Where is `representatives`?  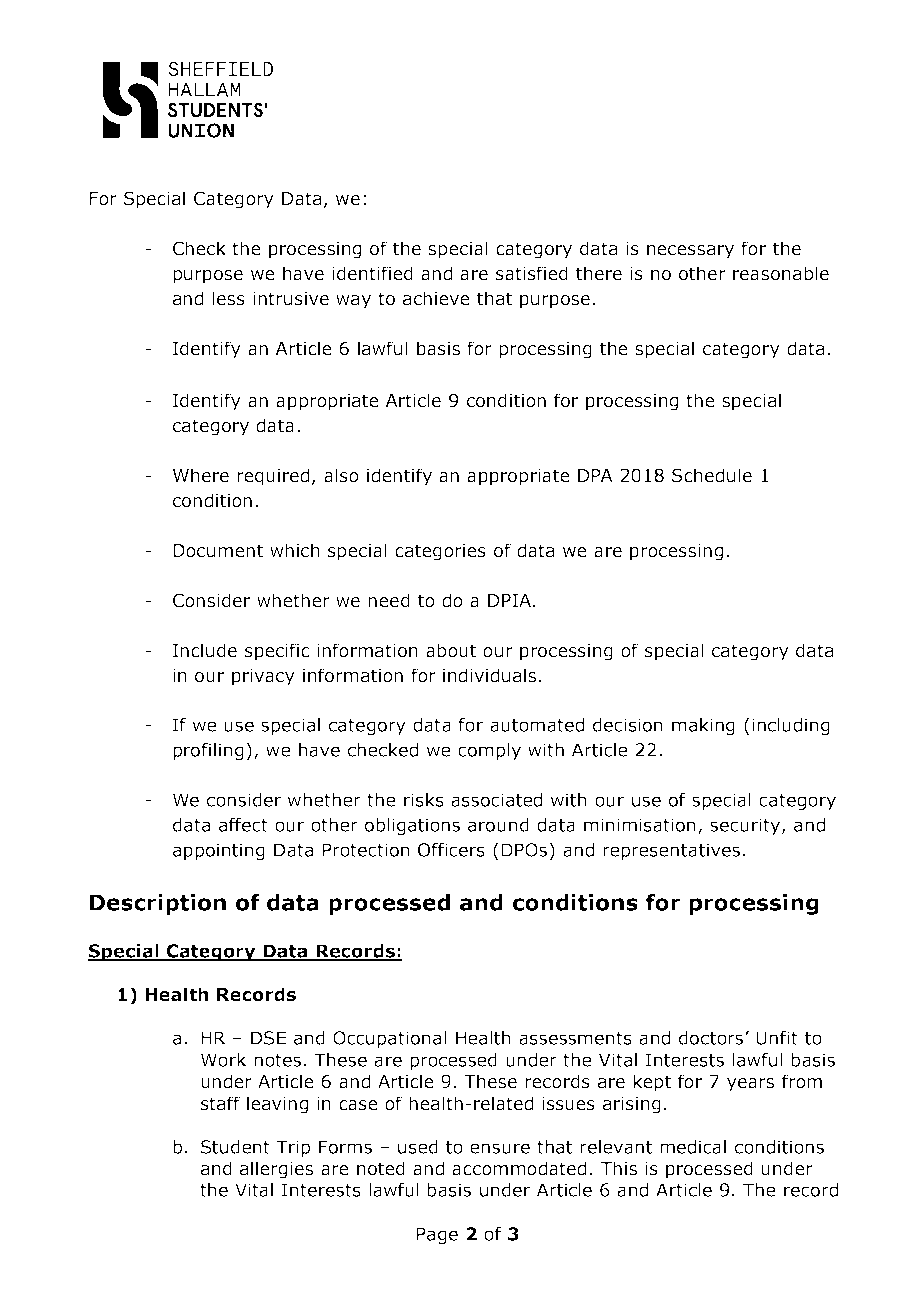 representatives is located at coordinates (671, 851).
